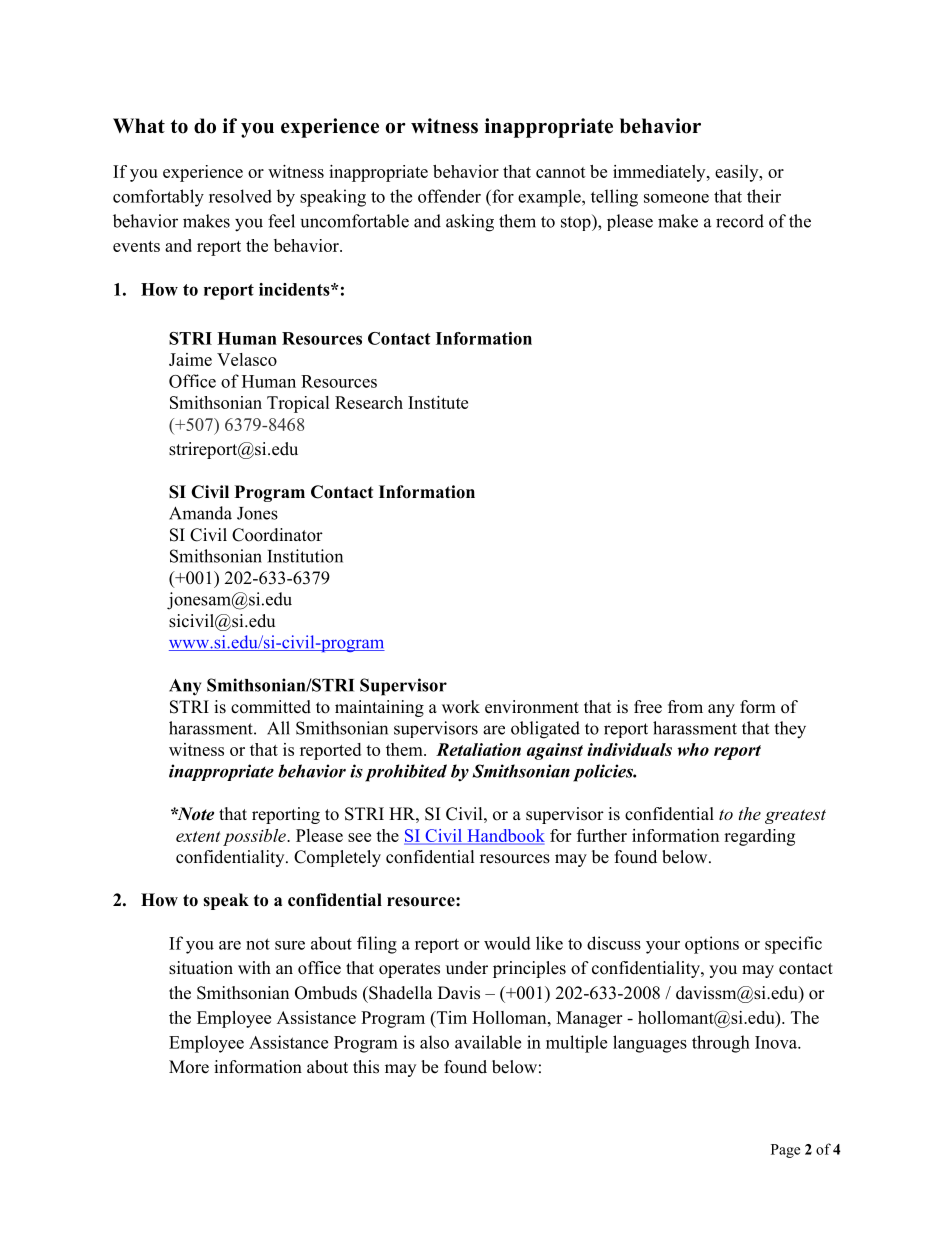 The height and width of the page is (1233, 952). Describe the element at coordinates (271, 707) in the page. I see `committed` at that location.
